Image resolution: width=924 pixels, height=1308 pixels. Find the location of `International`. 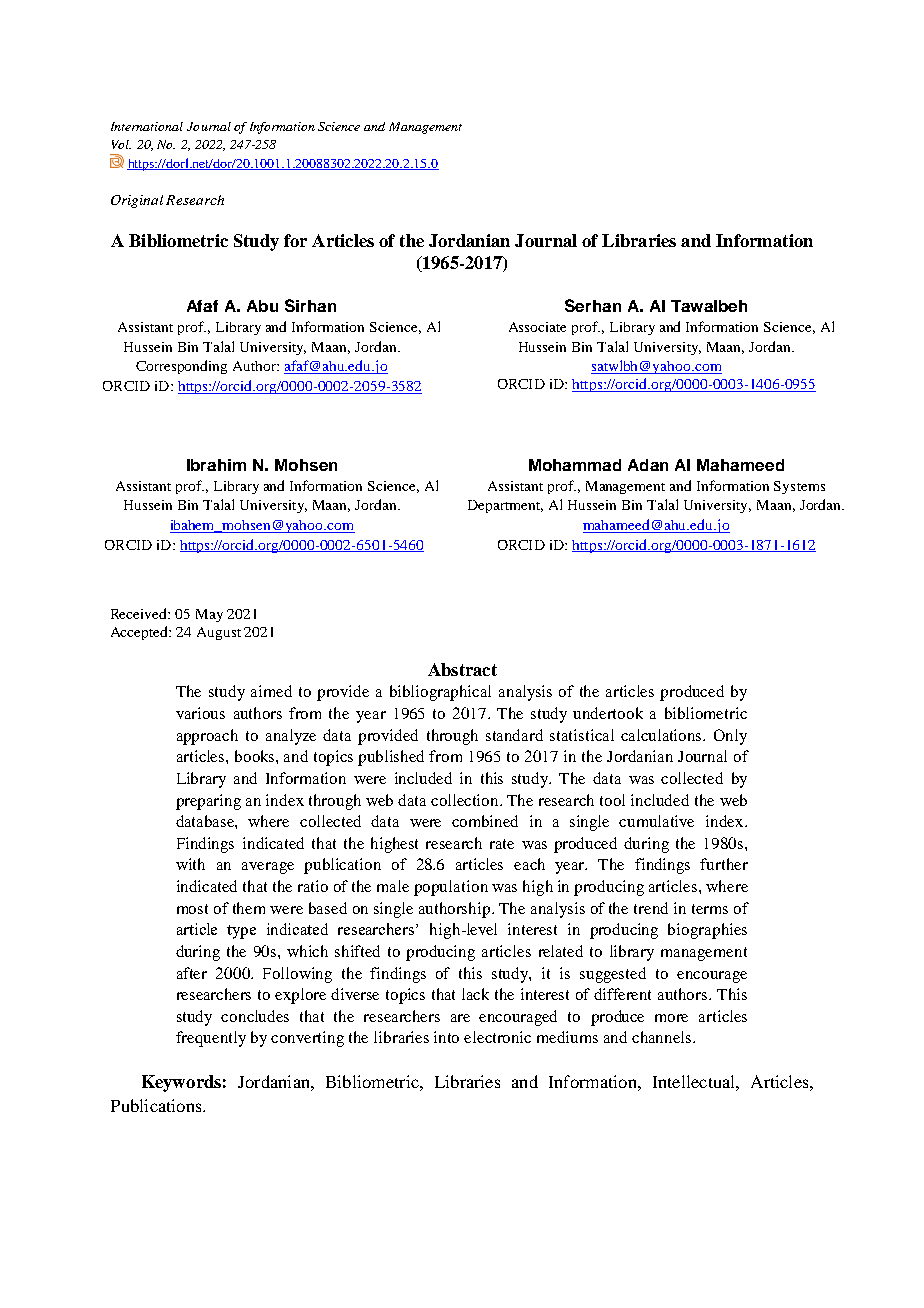

International is located at coordinates (147, 126).
